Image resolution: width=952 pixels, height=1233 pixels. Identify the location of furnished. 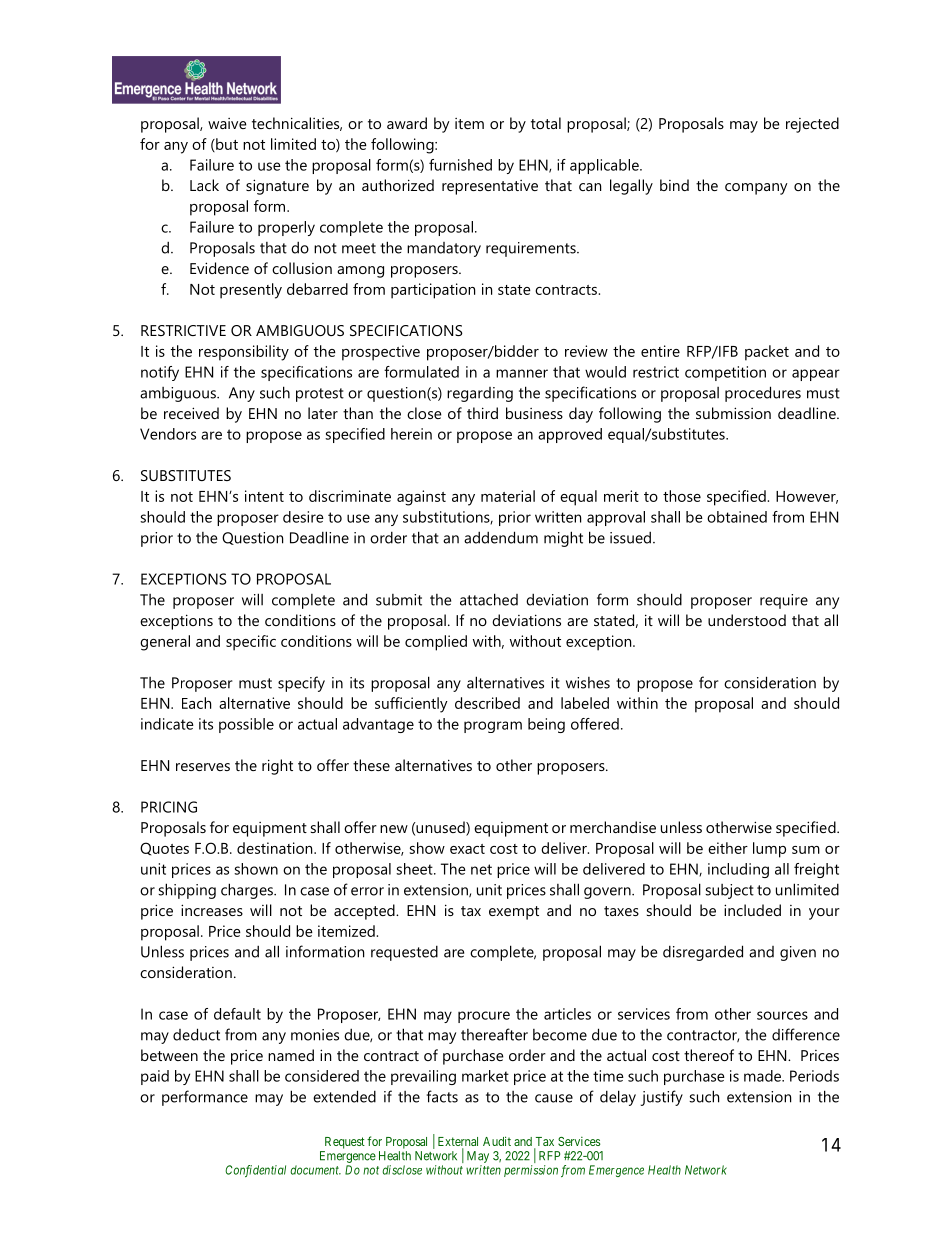
(460, 165).
